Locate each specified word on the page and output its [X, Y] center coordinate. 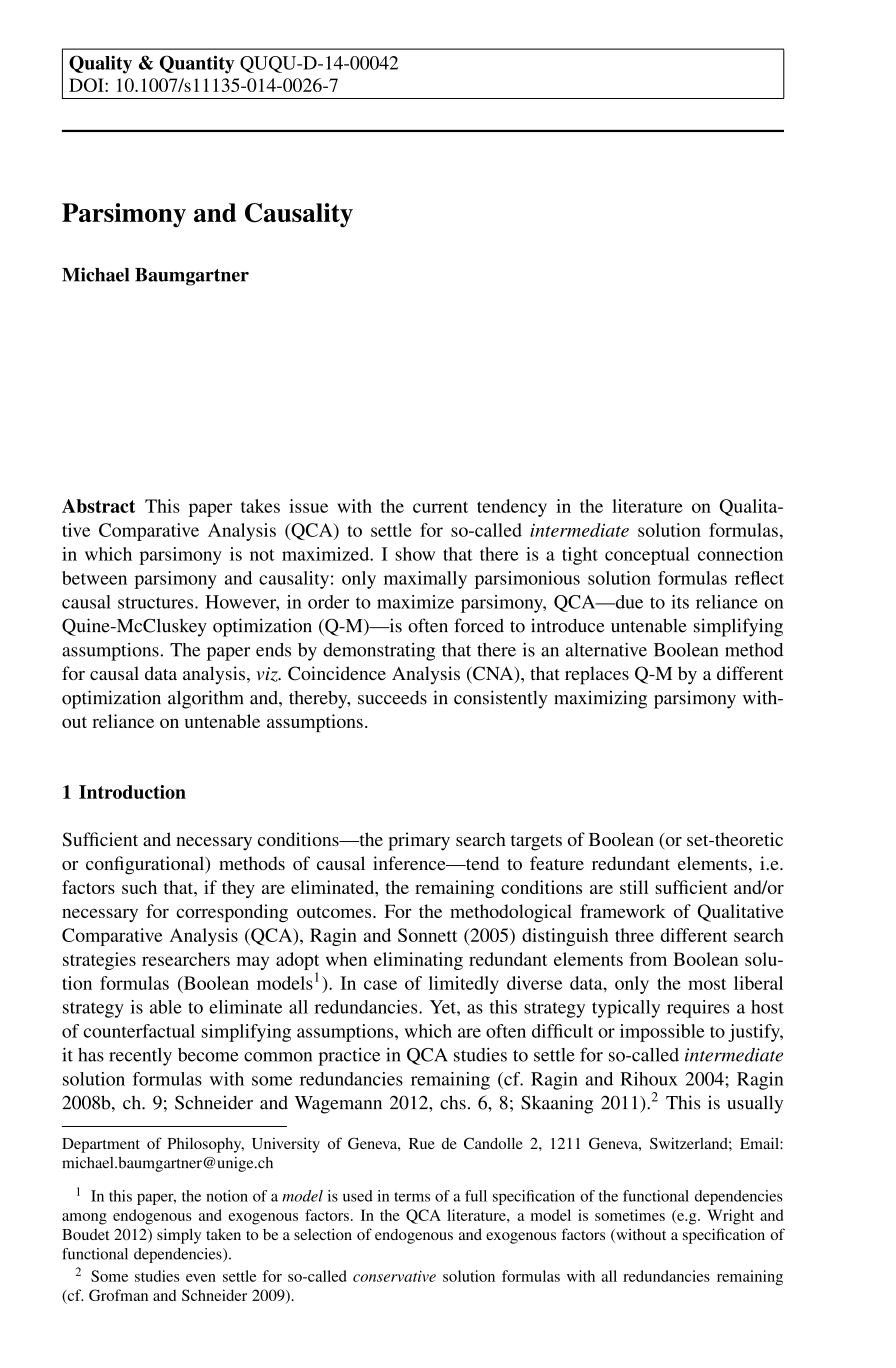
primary [419, 841]
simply [179, 1236]
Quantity [197, 64]
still [634, 887]
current [440, 507]
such [139, 887]
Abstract [98, 506]
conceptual [647, 556]
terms [412, 1197]
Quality [100, 64]
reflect [759, 578]
